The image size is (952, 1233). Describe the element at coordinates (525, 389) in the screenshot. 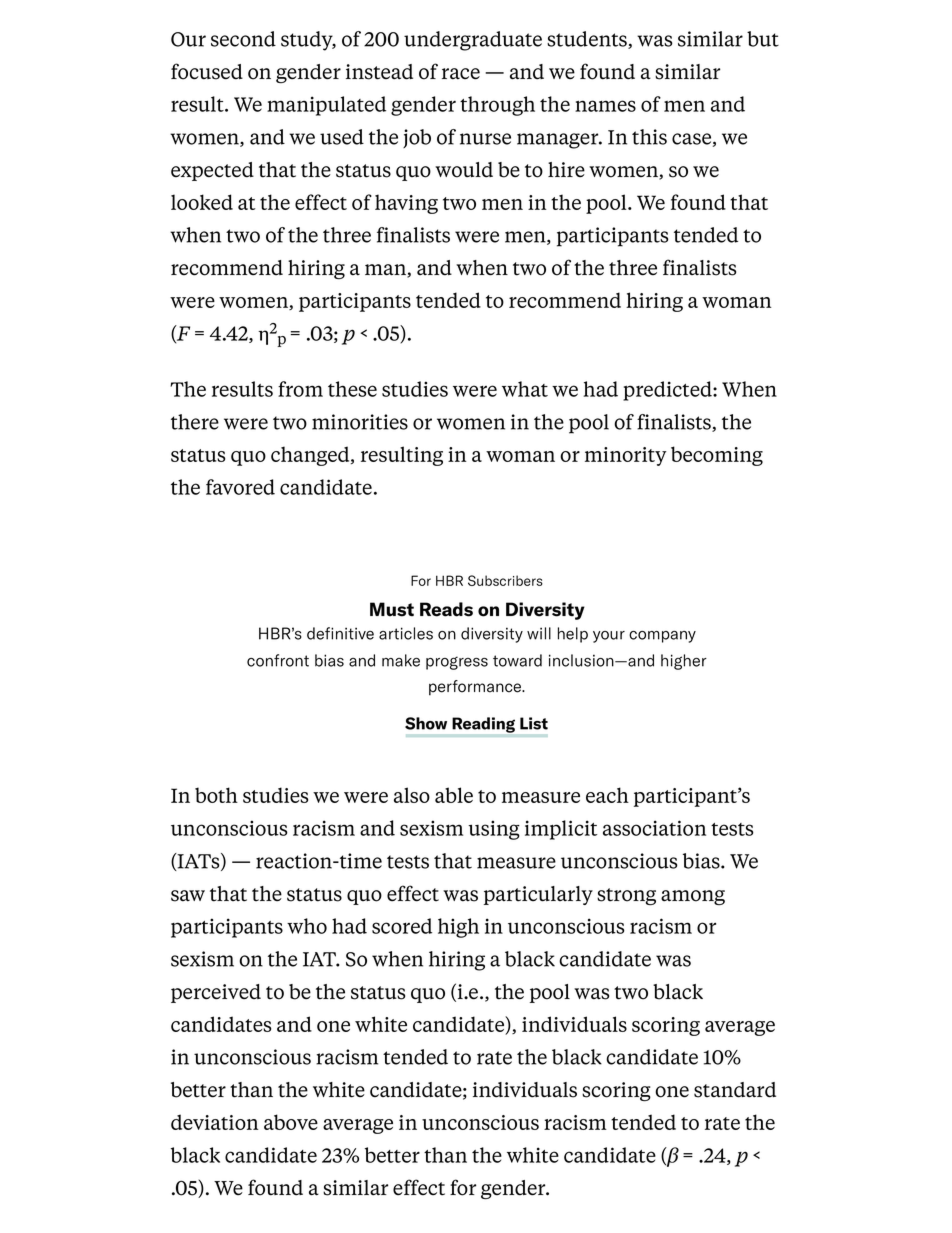

I see `what` at that location.
